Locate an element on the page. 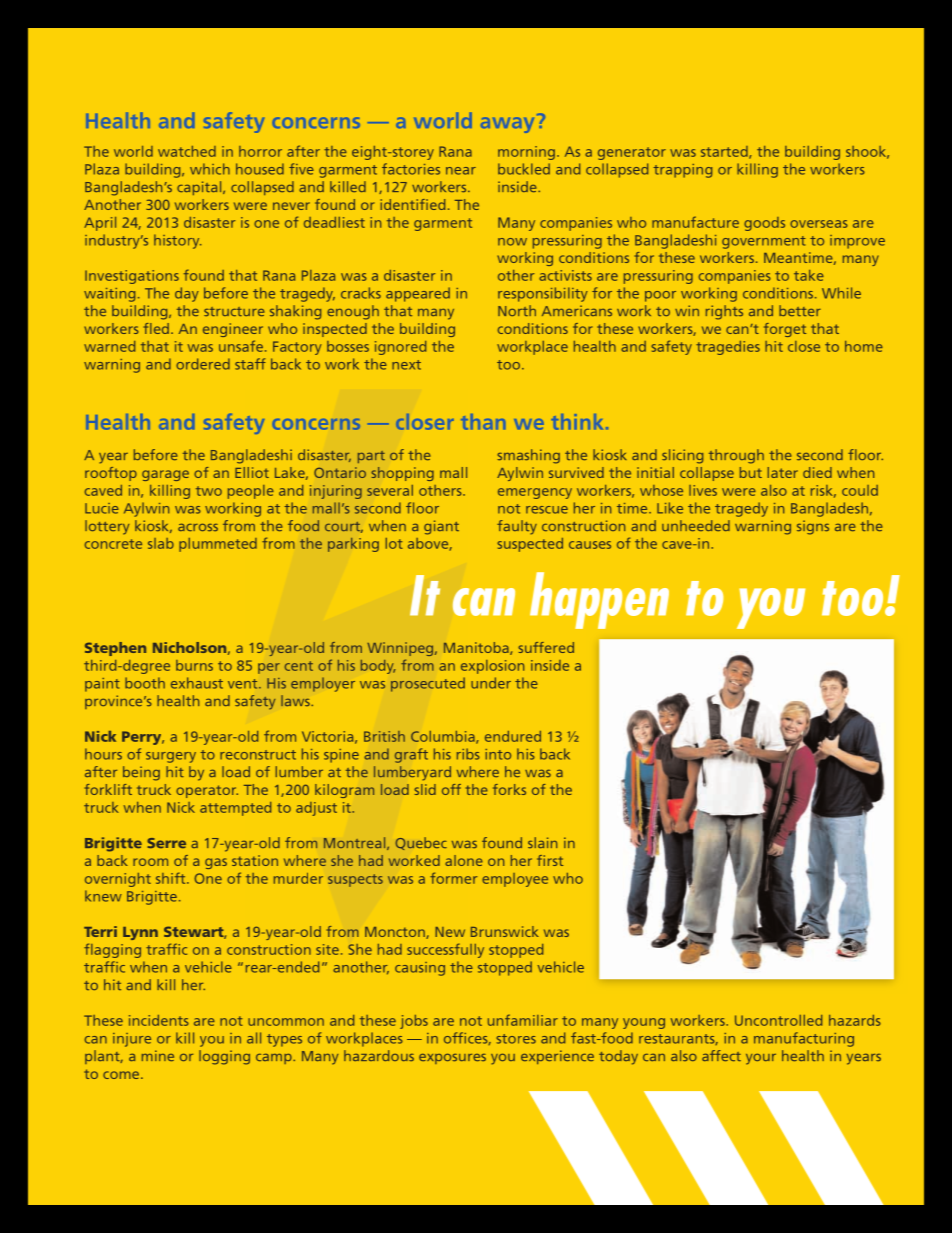 The height and width of the image is (1233, 952). two is located at coordinates (209, 491).
